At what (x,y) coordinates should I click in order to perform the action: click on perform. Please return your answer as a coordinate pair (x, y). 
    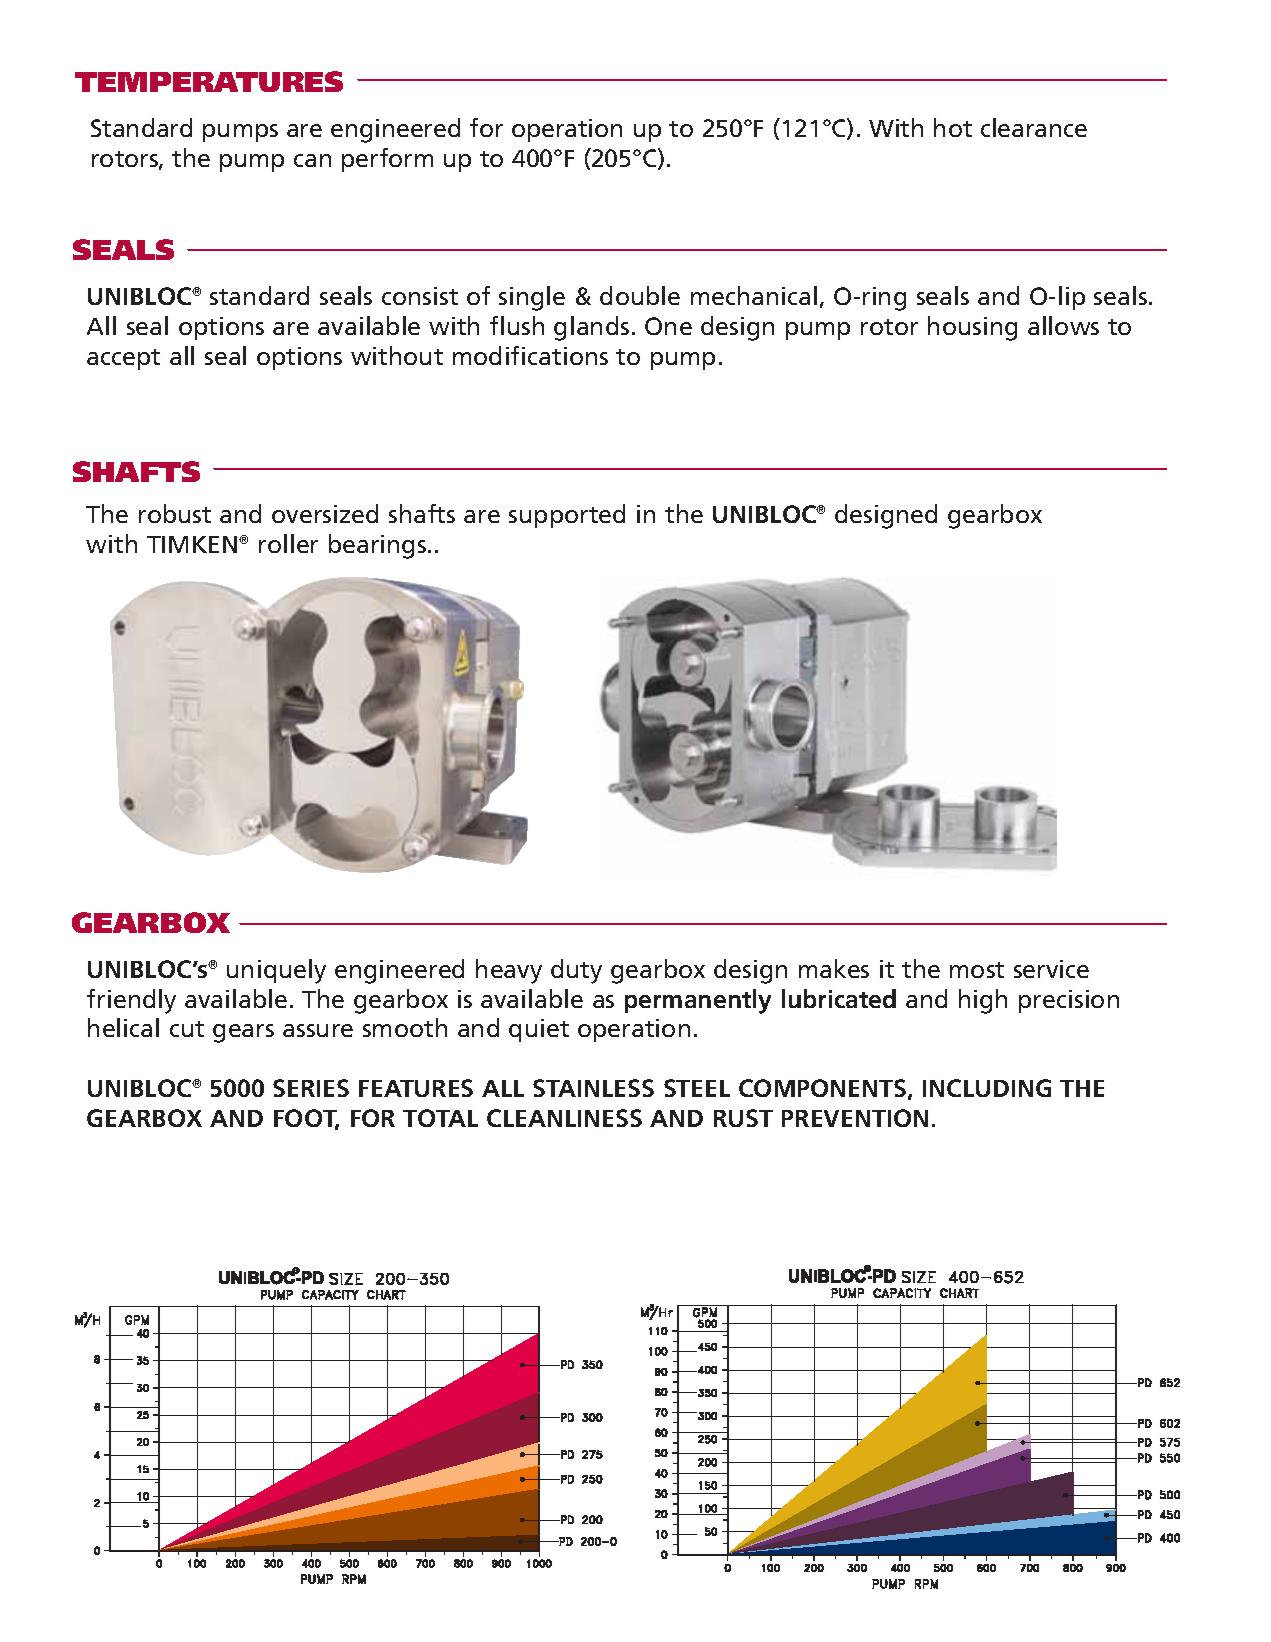
    Looking at the image, I should click on (387, 160).
